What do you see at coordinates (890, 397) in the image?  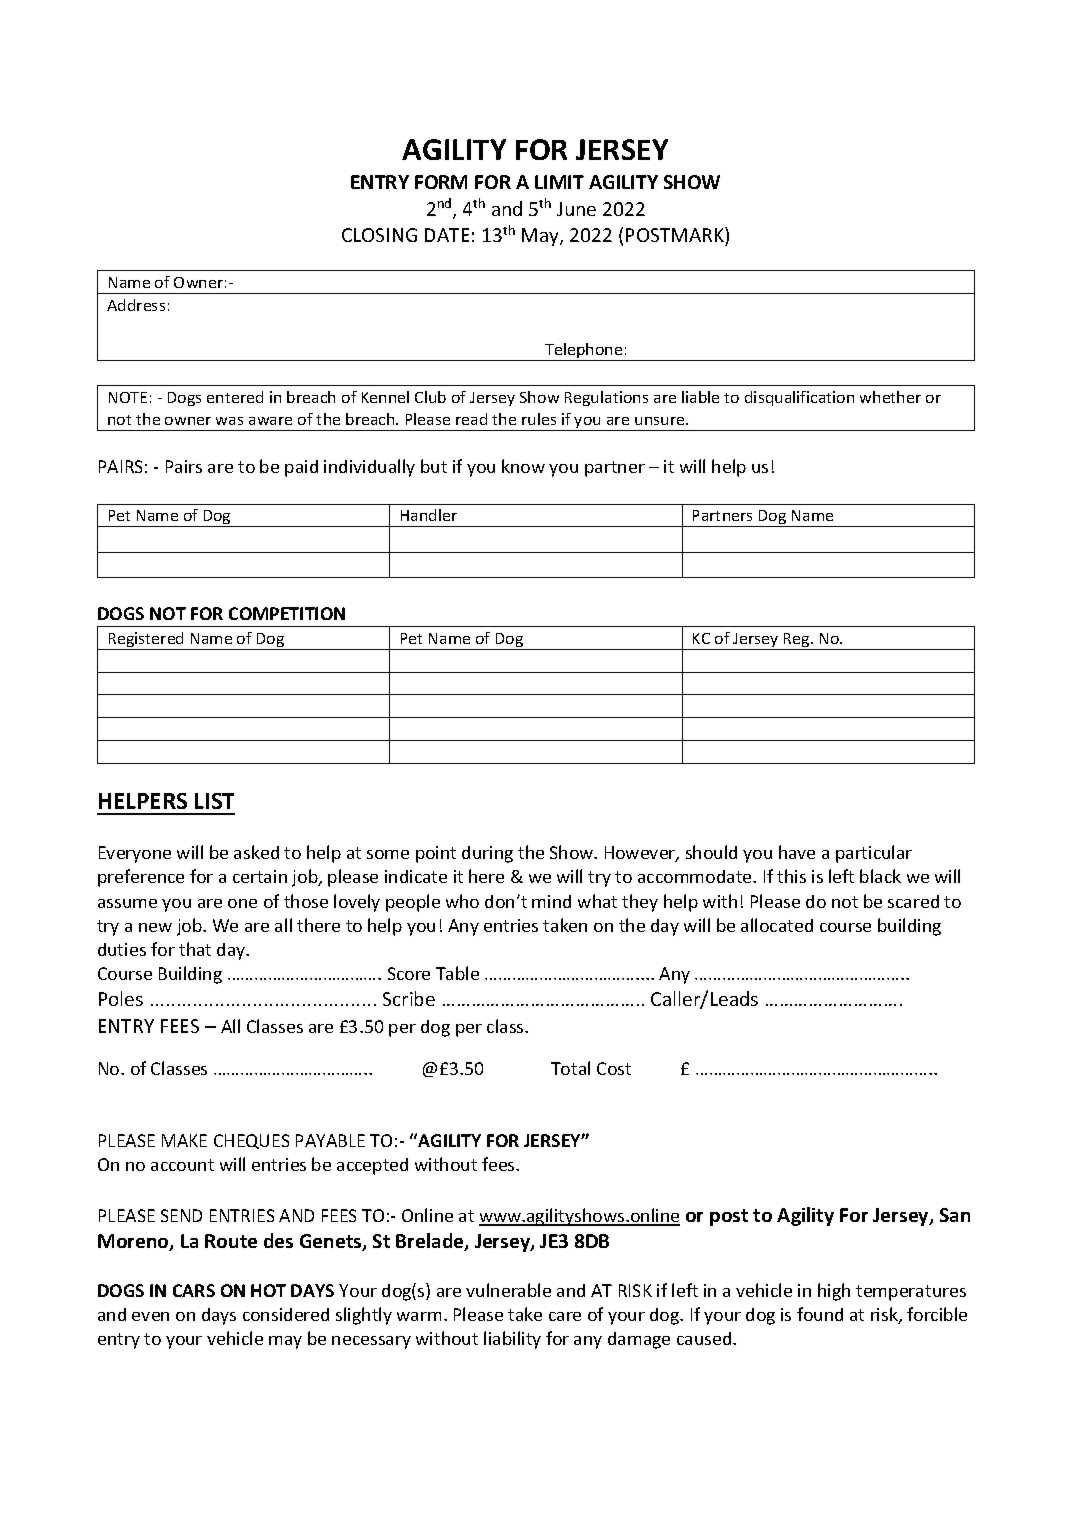 I see `whether` at bounding box center [890, 397].
